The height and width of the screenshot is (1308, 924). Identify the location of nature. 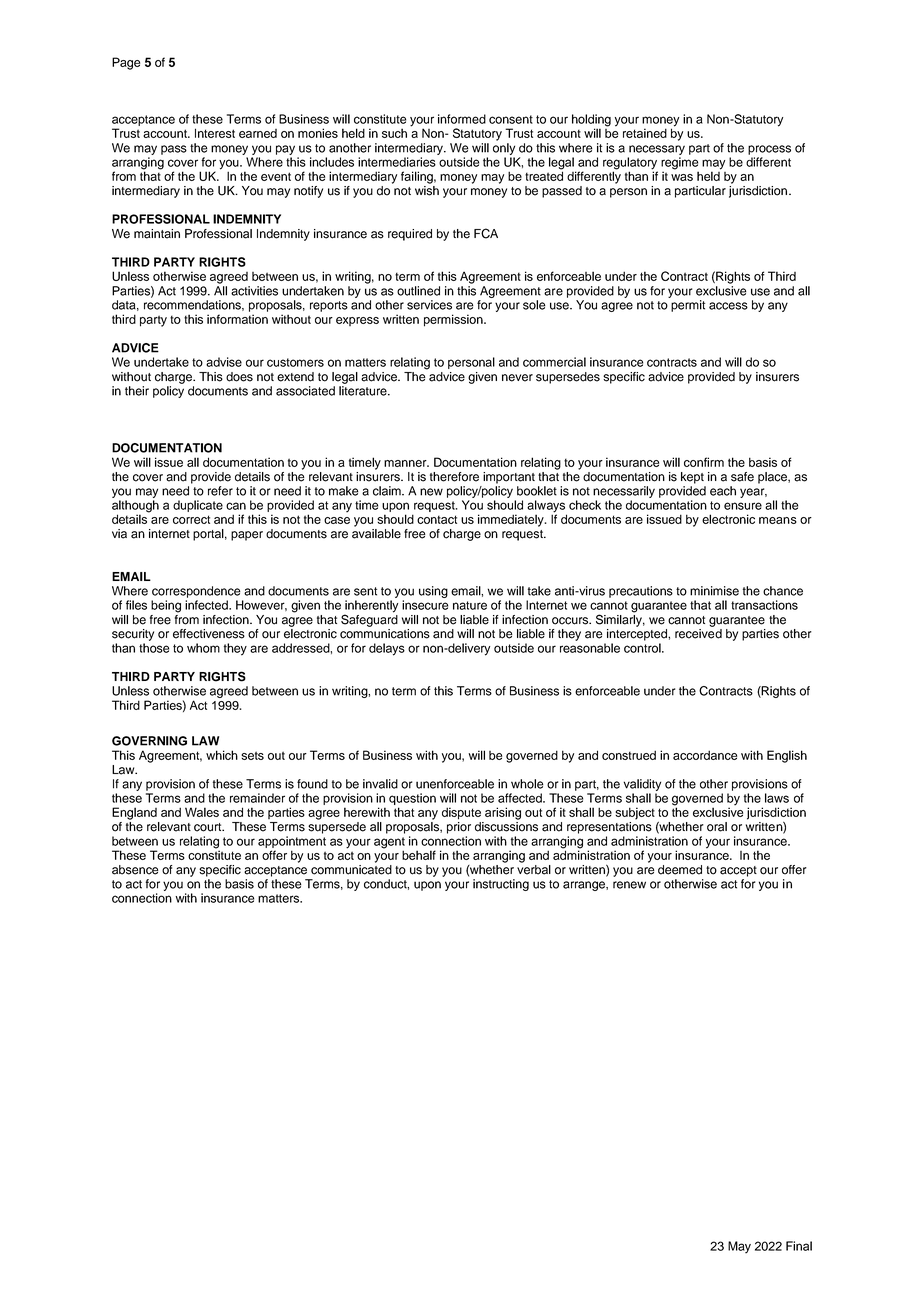
(470, 605).
